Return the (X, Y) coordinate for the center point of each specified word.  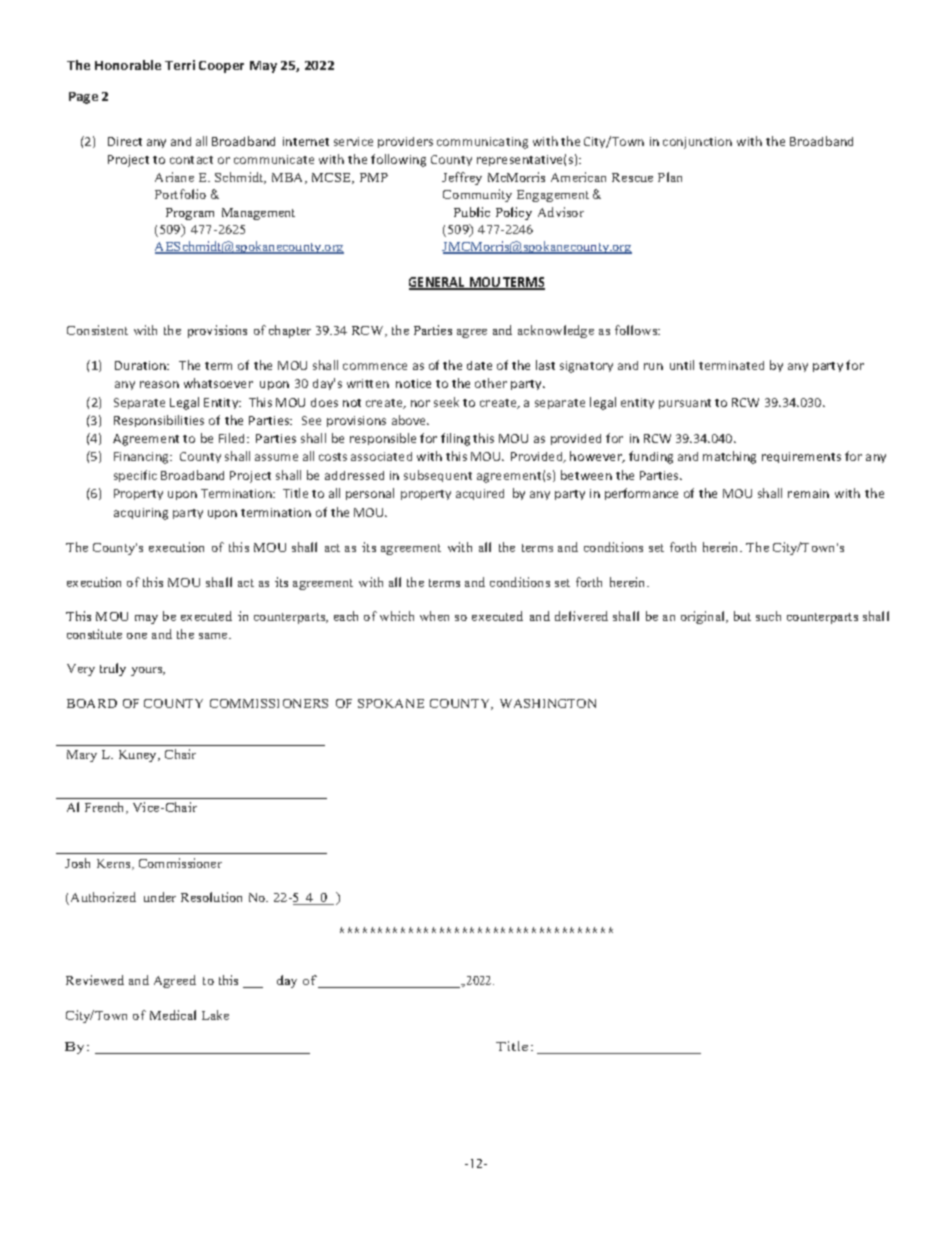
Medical (173, 1015)
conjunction (697, 143)
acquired (480, 494)
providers (405, 142)
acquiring (141, 514)
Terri (180, 65)
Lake (215, 1015)
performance (641, 494)
